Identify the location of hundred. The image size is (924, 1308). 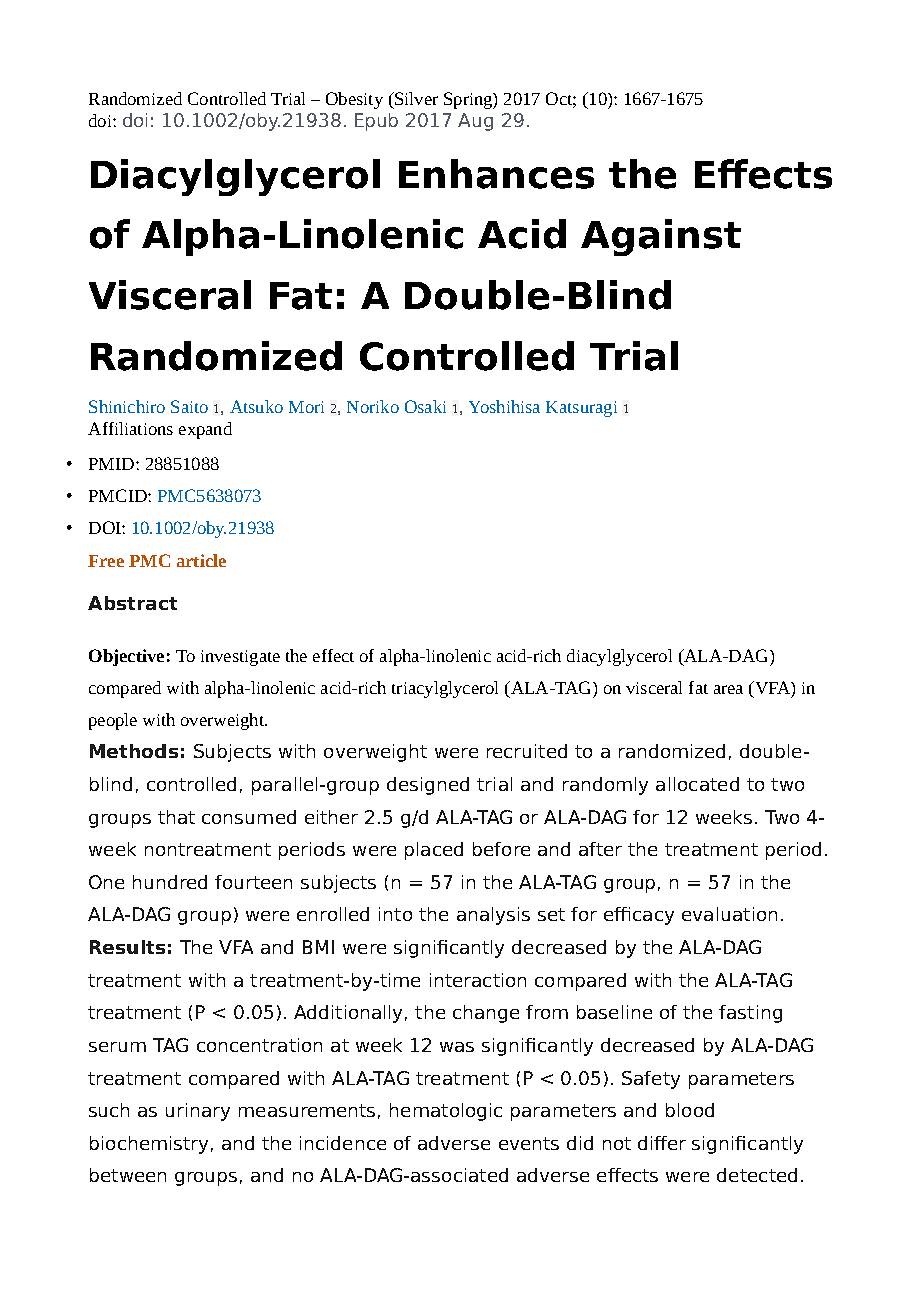
(170, 882).
